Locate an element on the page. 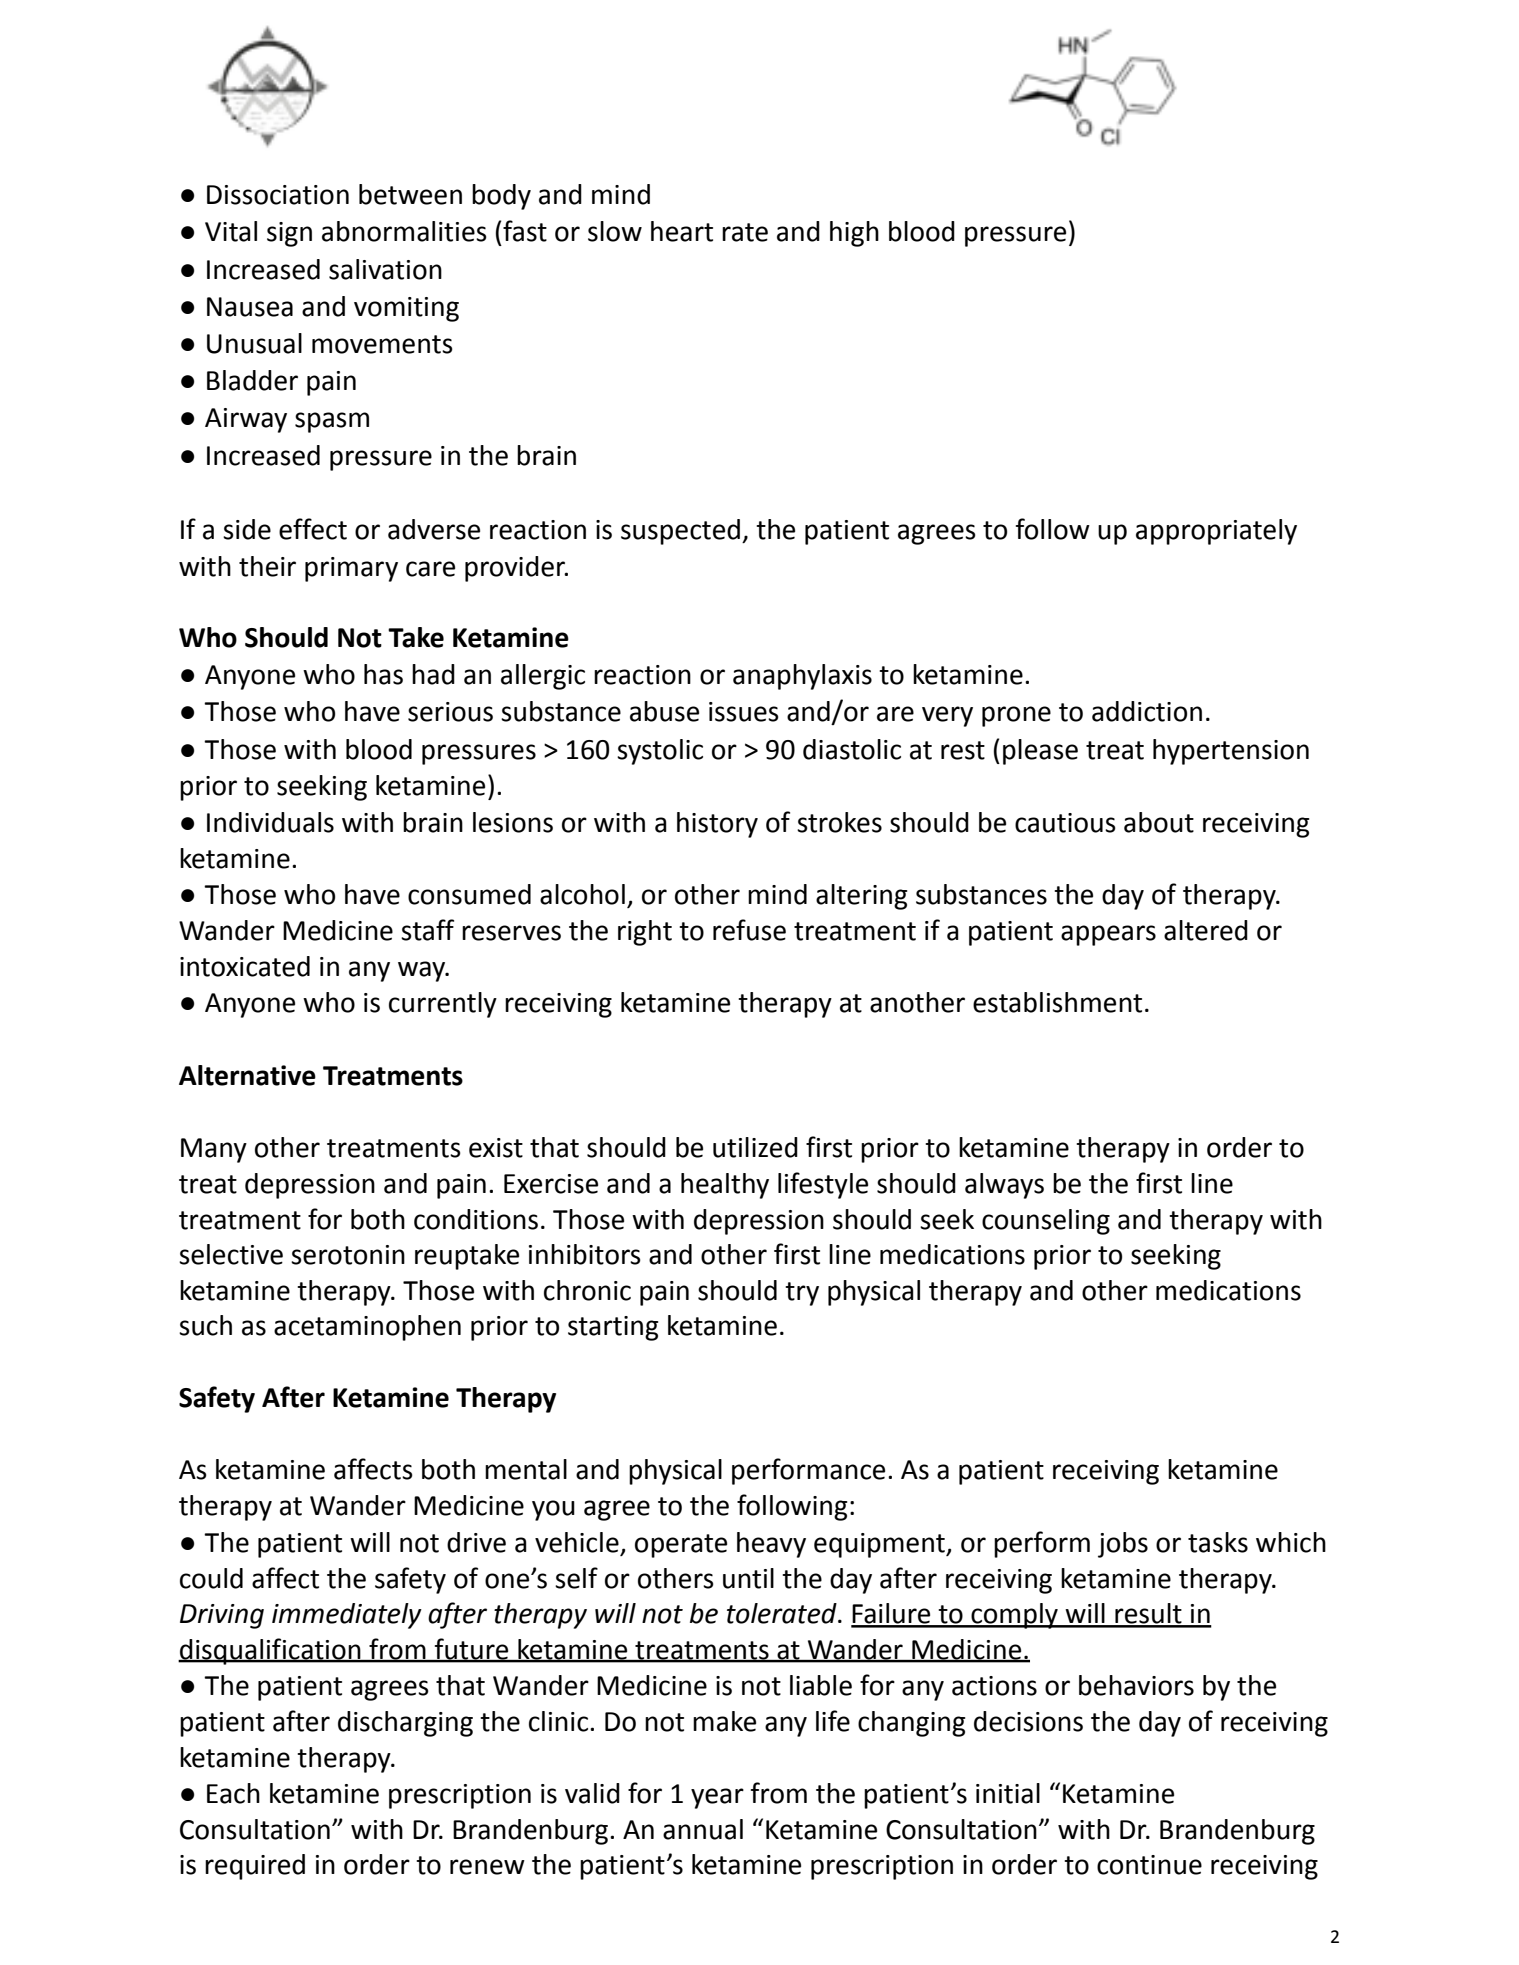 This document has width=1519, height=1965. establishment is located at coordinates (1057, 1002).
